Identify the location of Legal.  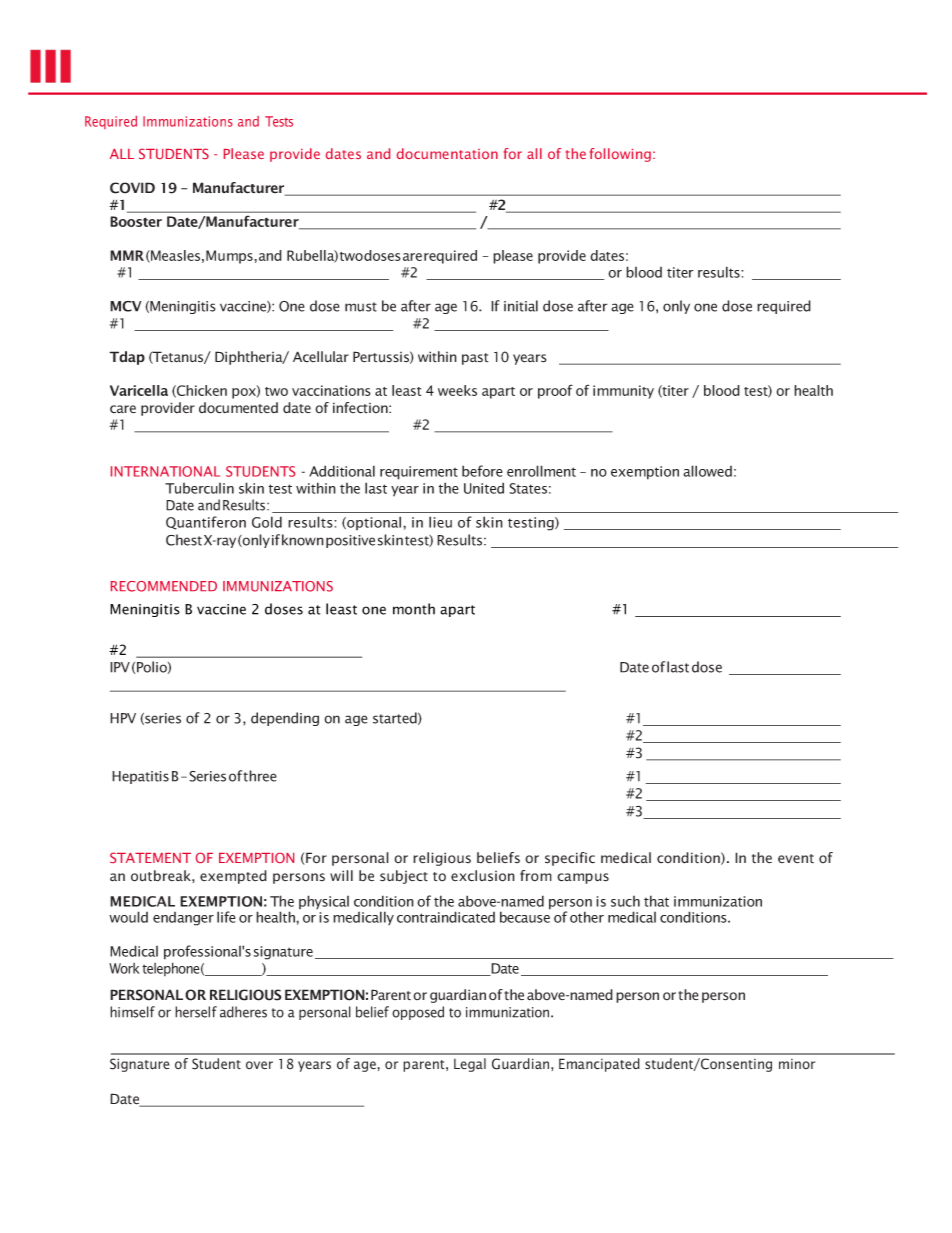
(470, 1065).
